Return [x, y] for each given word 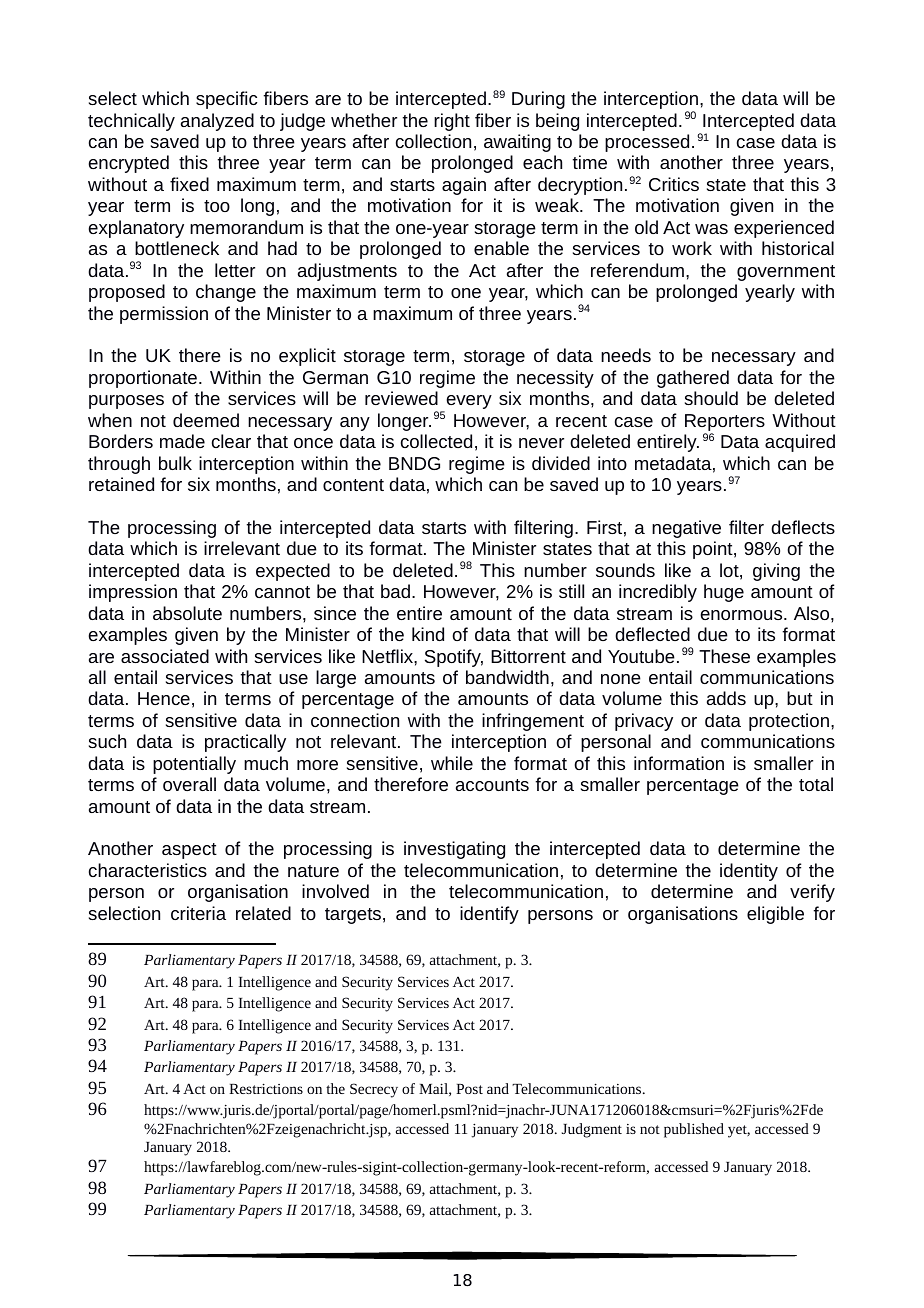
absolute [187, 613]
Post [469, 1089]
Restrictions [266, 1088]
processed [647, 143]
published [694, 1130]
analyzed [217, 122]
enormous [743, 615]
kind [428, 634]
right [452, 122]
